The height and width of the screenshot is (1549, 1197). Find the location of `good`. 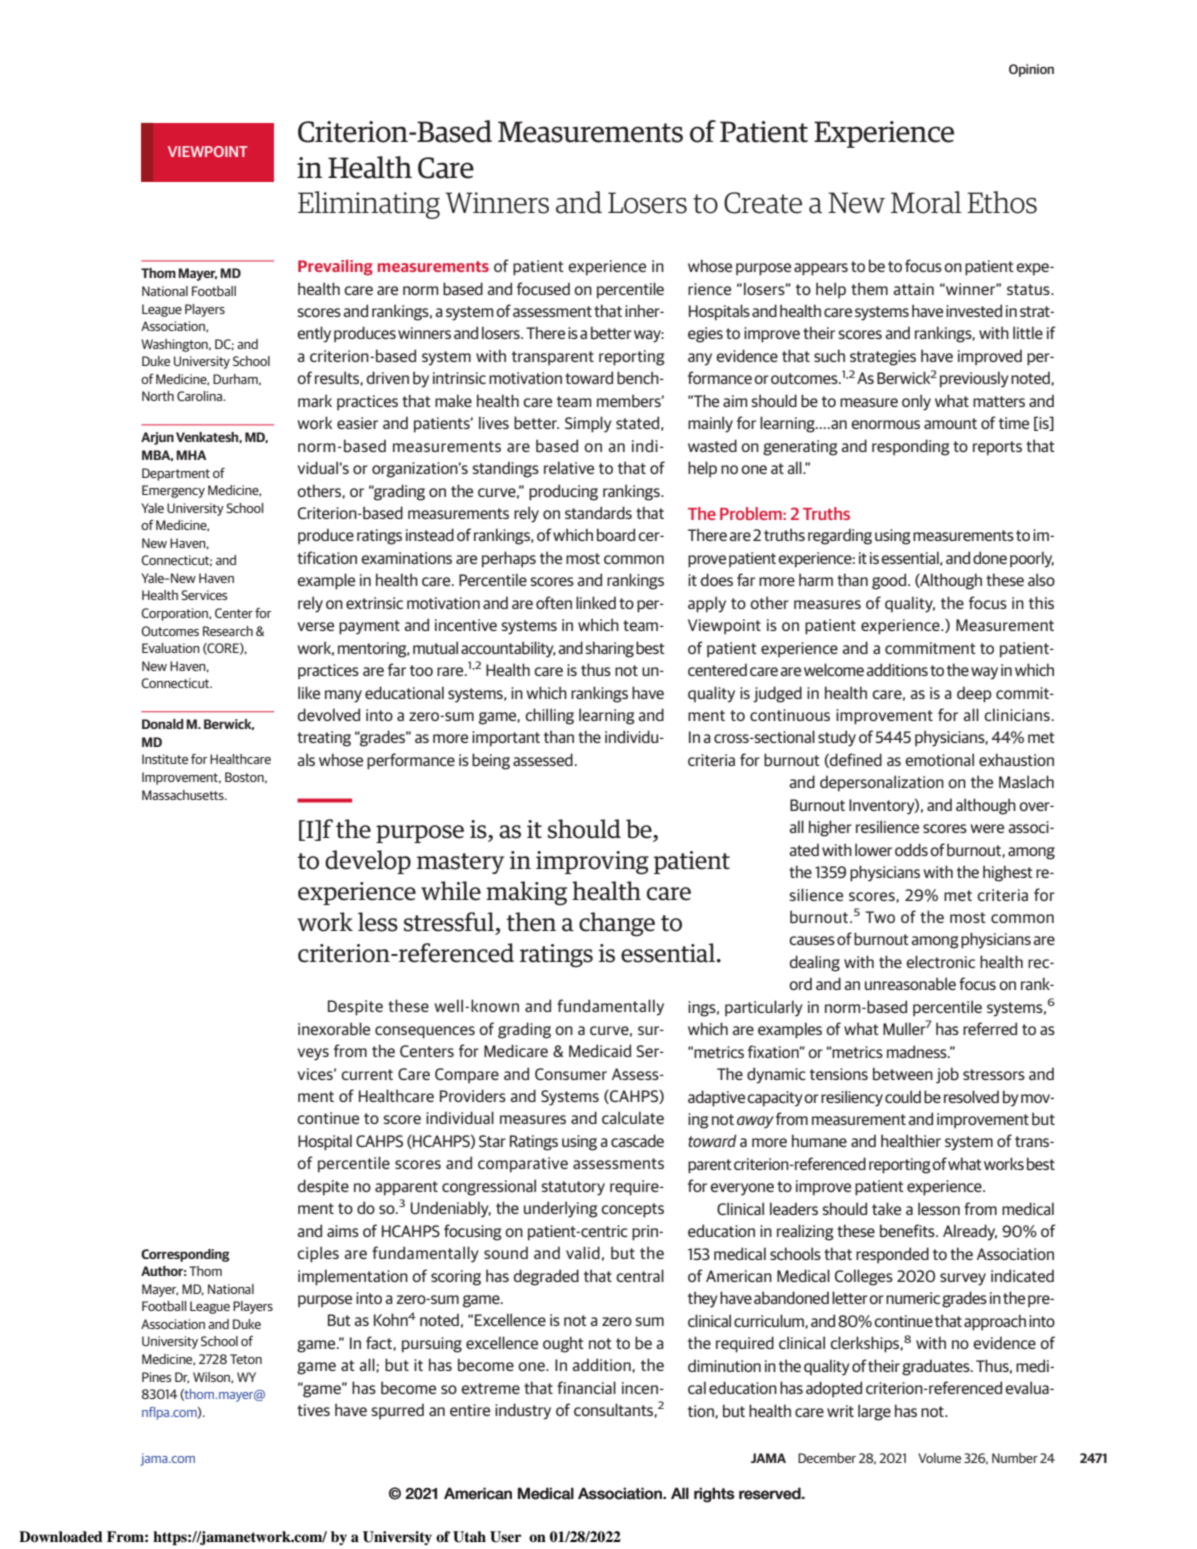

good is located at coordinates (889, 581).
